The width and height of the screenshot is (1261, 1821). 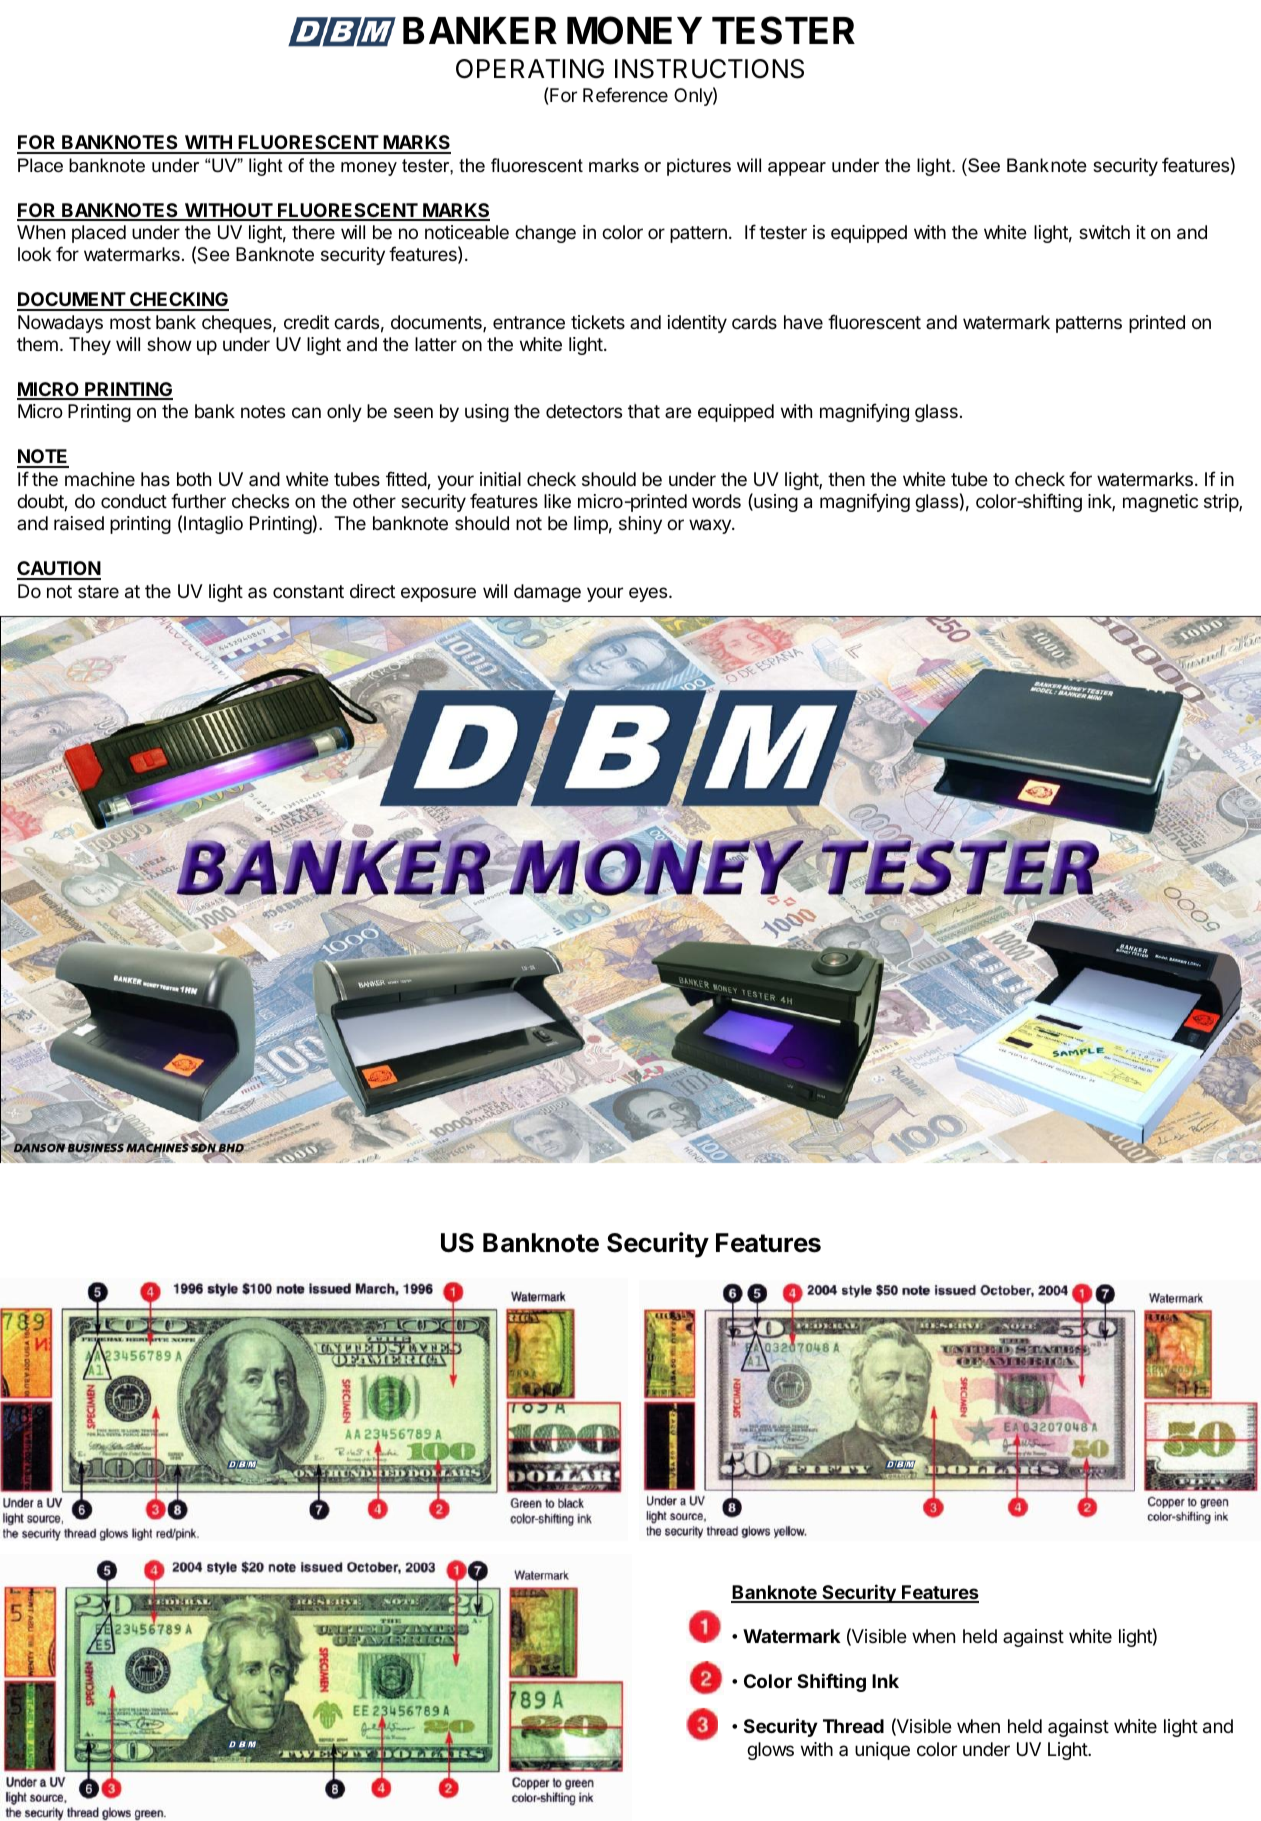 I want to click on Reference, so click(x=625, y=94).
